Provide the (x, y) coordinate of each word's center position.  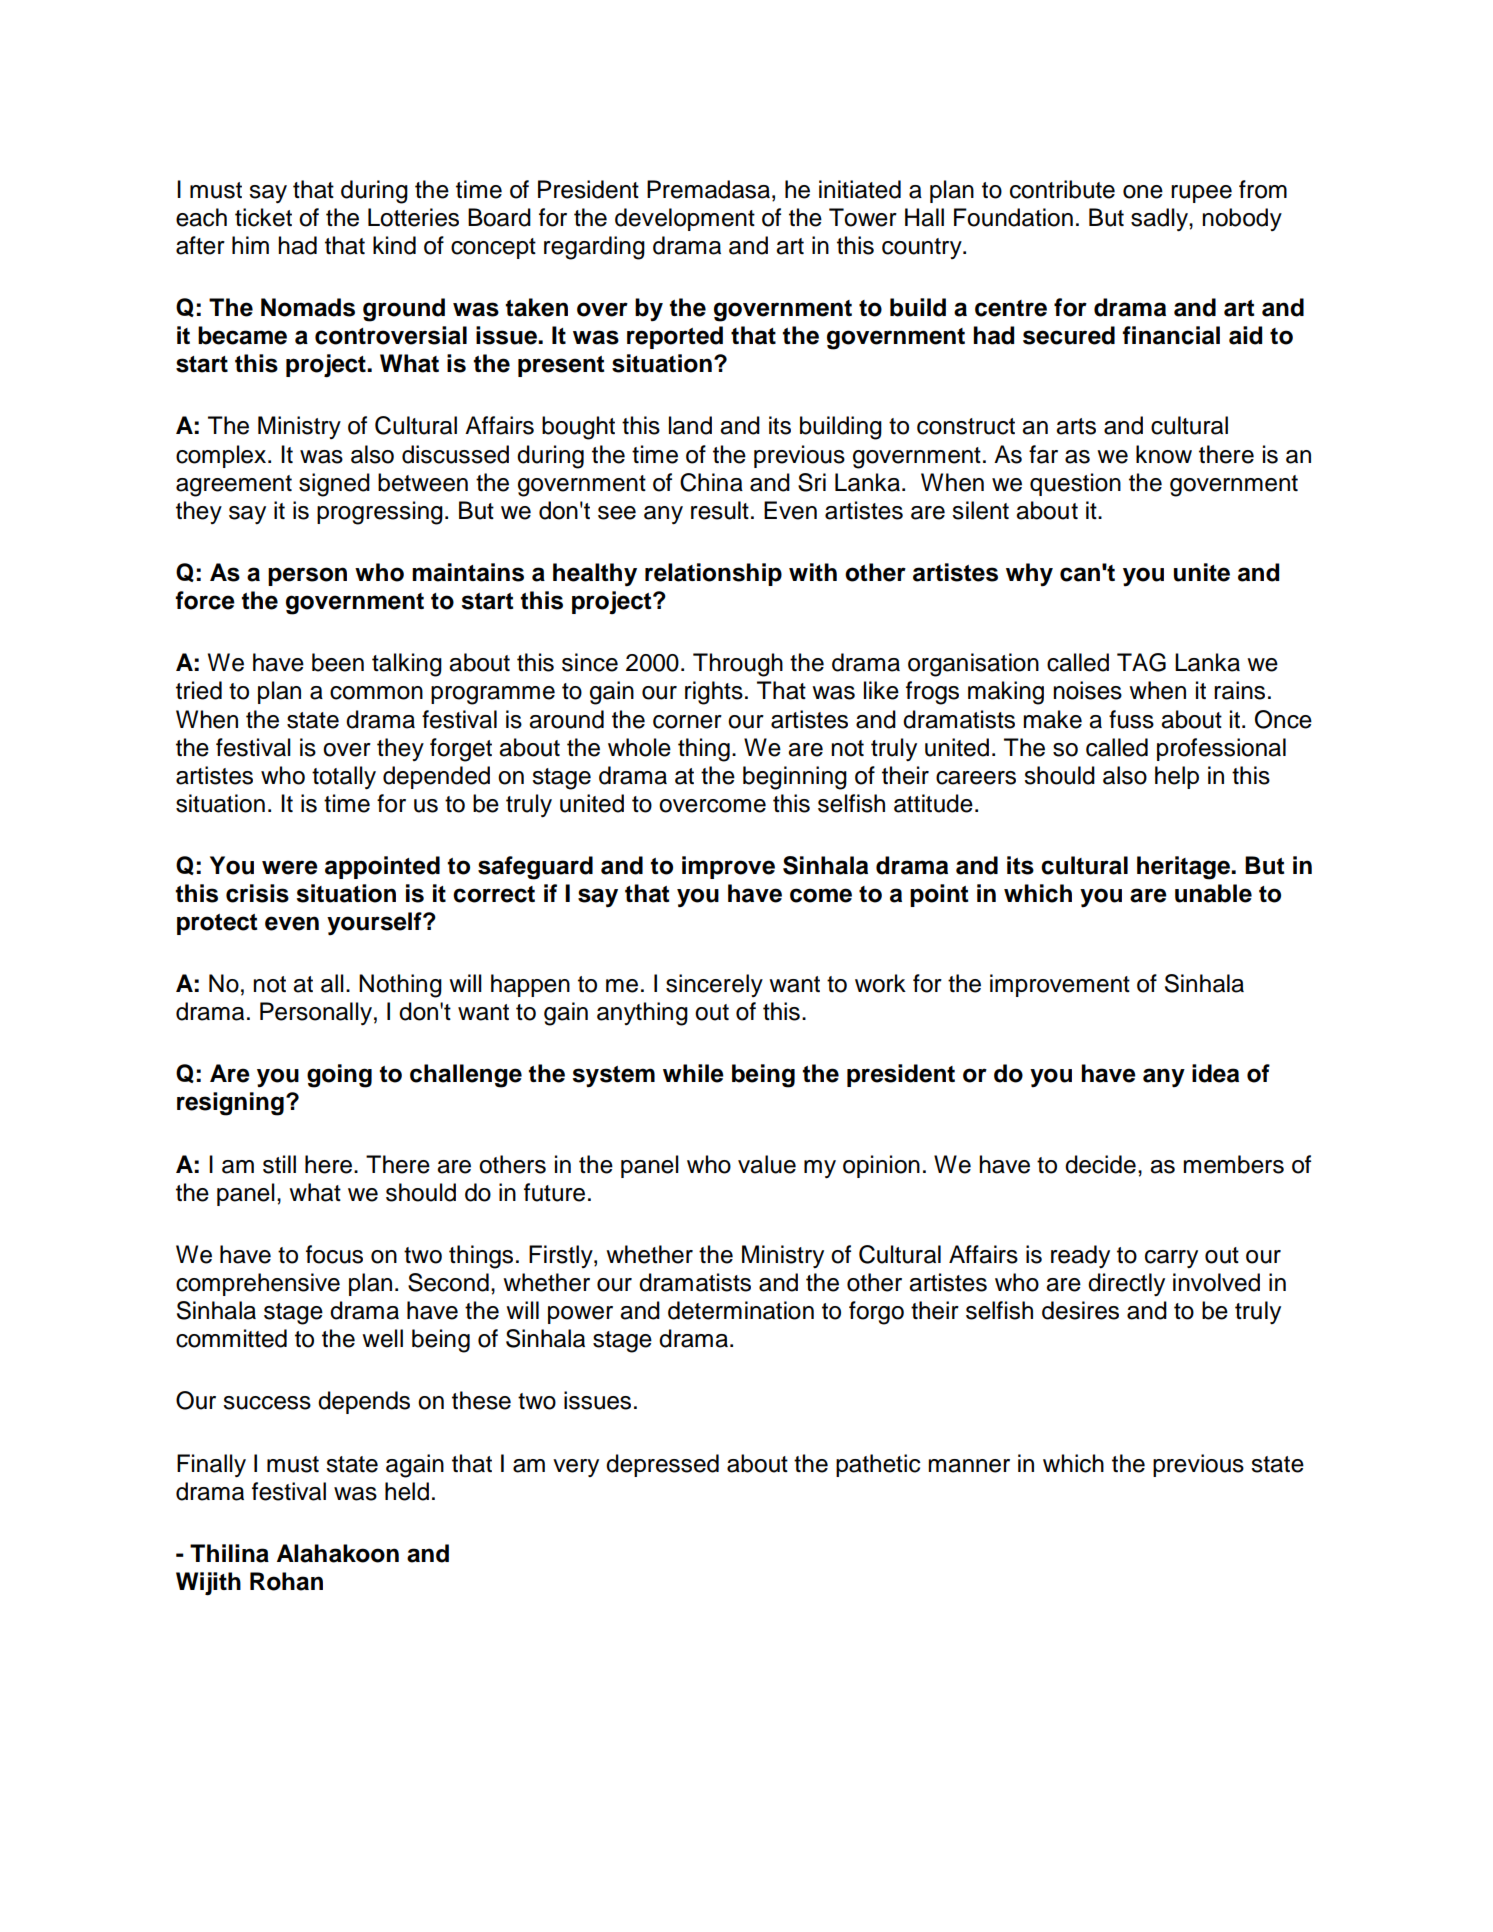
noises (1087, 690)
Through (738, 665)
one (1143, 192)
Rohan (286, 1581)
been (338, 662)
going (339, 1076)
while (693, 1073)
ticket (263, 217)
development (685, 219)
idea (1215, 1073)
